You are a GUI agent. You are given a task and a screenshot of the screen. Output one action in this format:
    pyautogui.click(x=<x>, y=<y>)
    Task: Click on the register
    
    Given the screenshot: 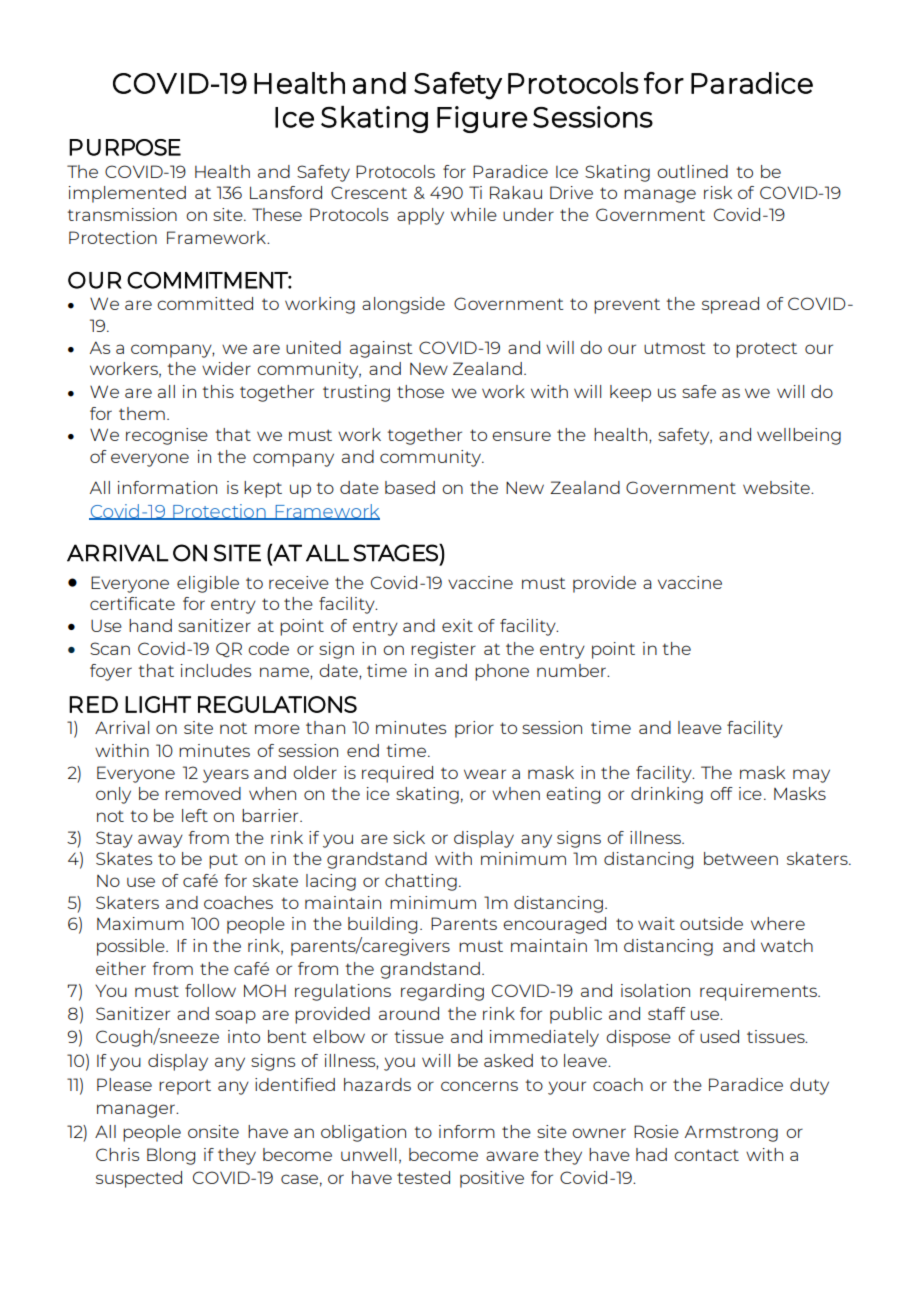 What is the action you would take?
    pyautogui.click(x=443, y=650)
